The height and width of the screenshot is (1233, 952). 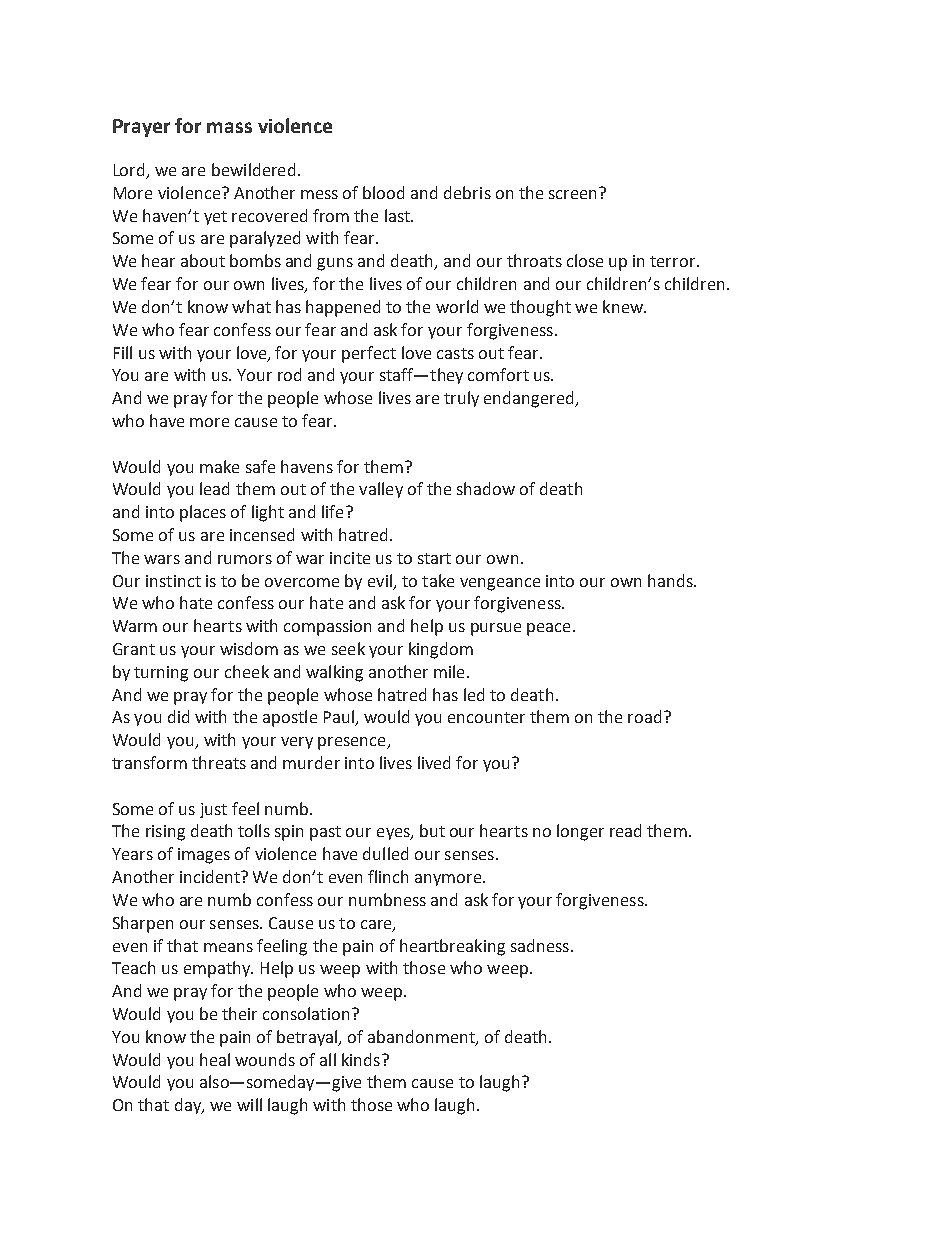 What do you see at coordinates (229, 127) in the screenshot?
I see `mass` at bounding box center [229, 127].
